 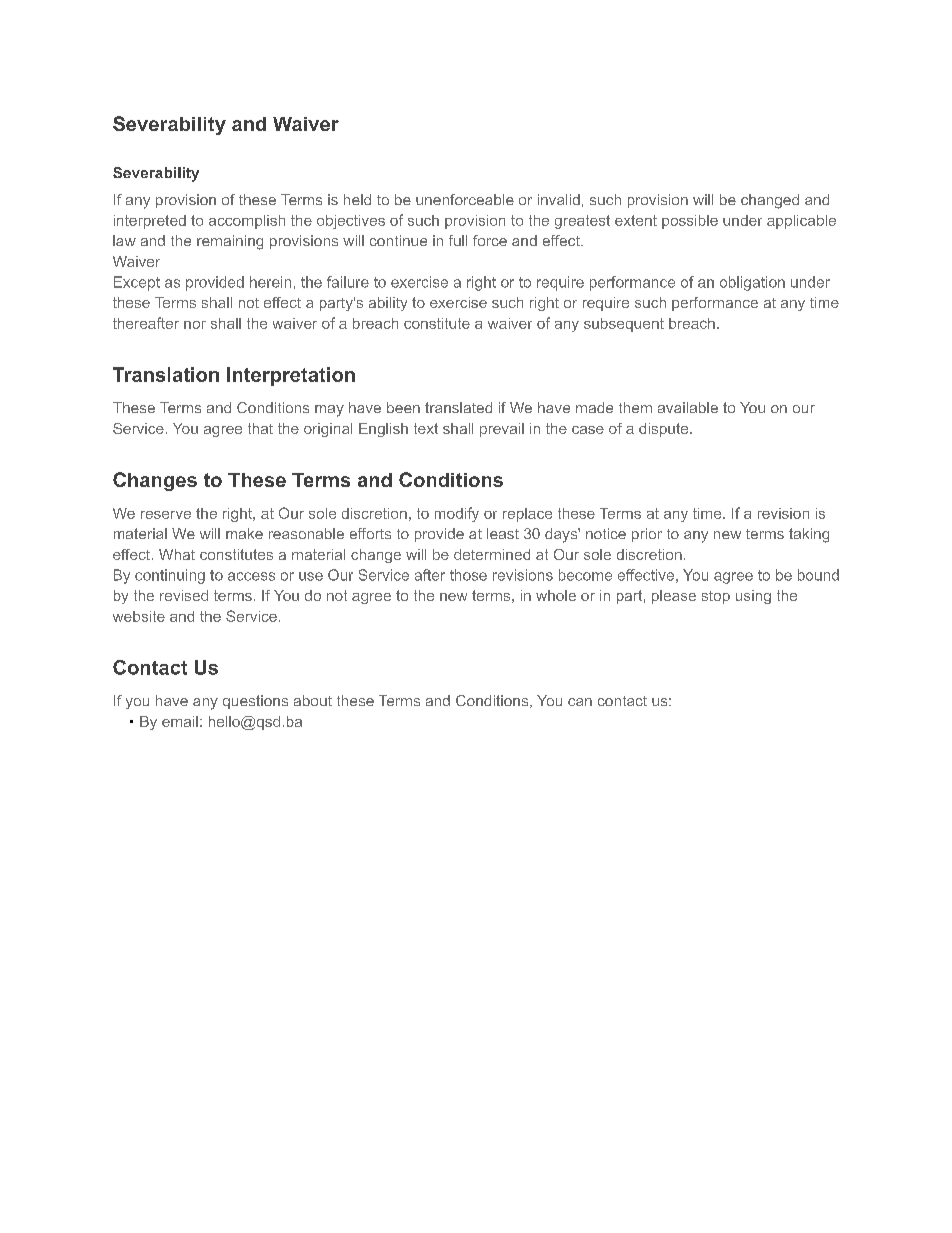 I want to click on nor, so click(x=195, y=325).
